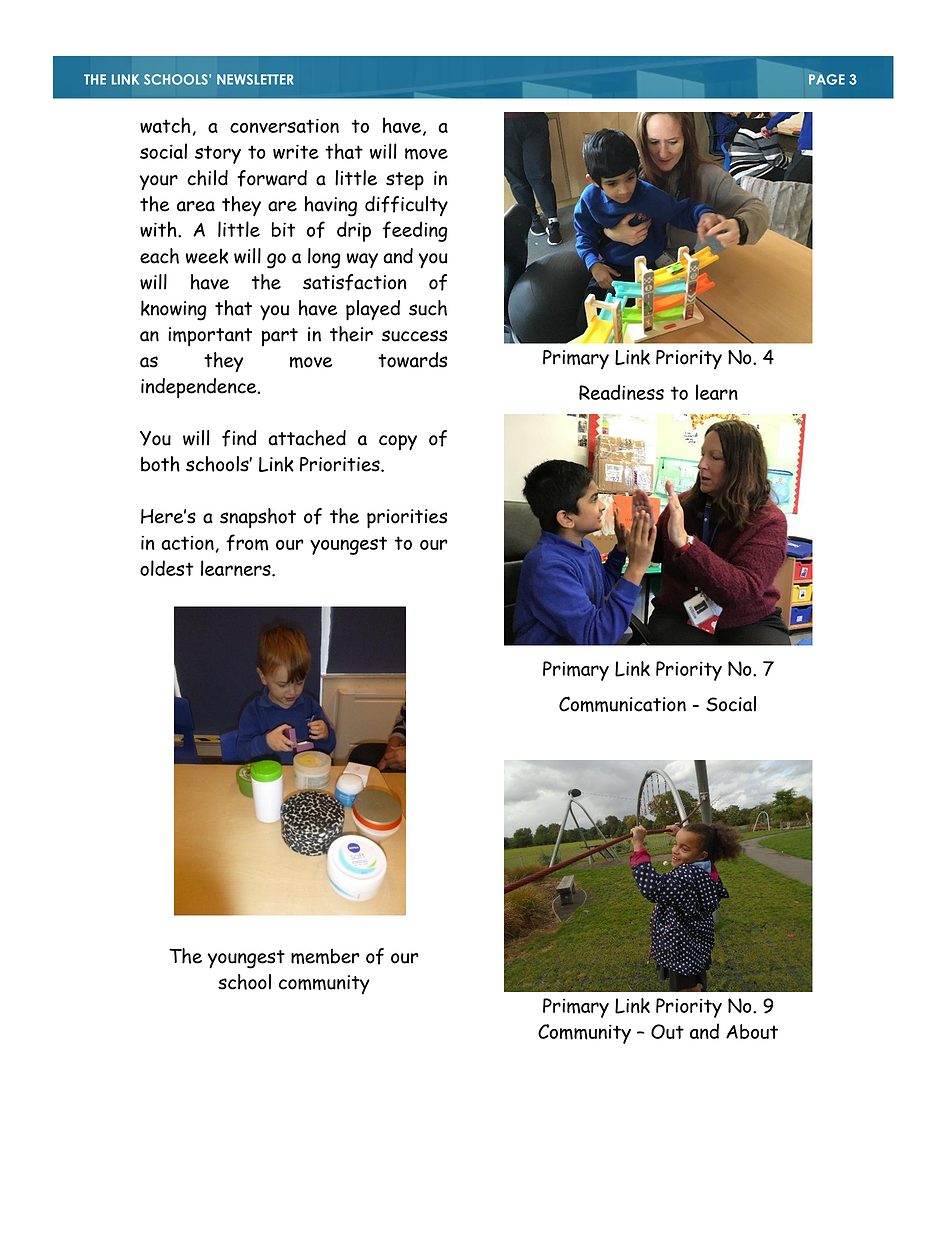 This screenshot has height=1233, width=952. What do you see at coordinates (398, 443) in the screenshot?
I see `copy` at bounding box center [398, 443].
